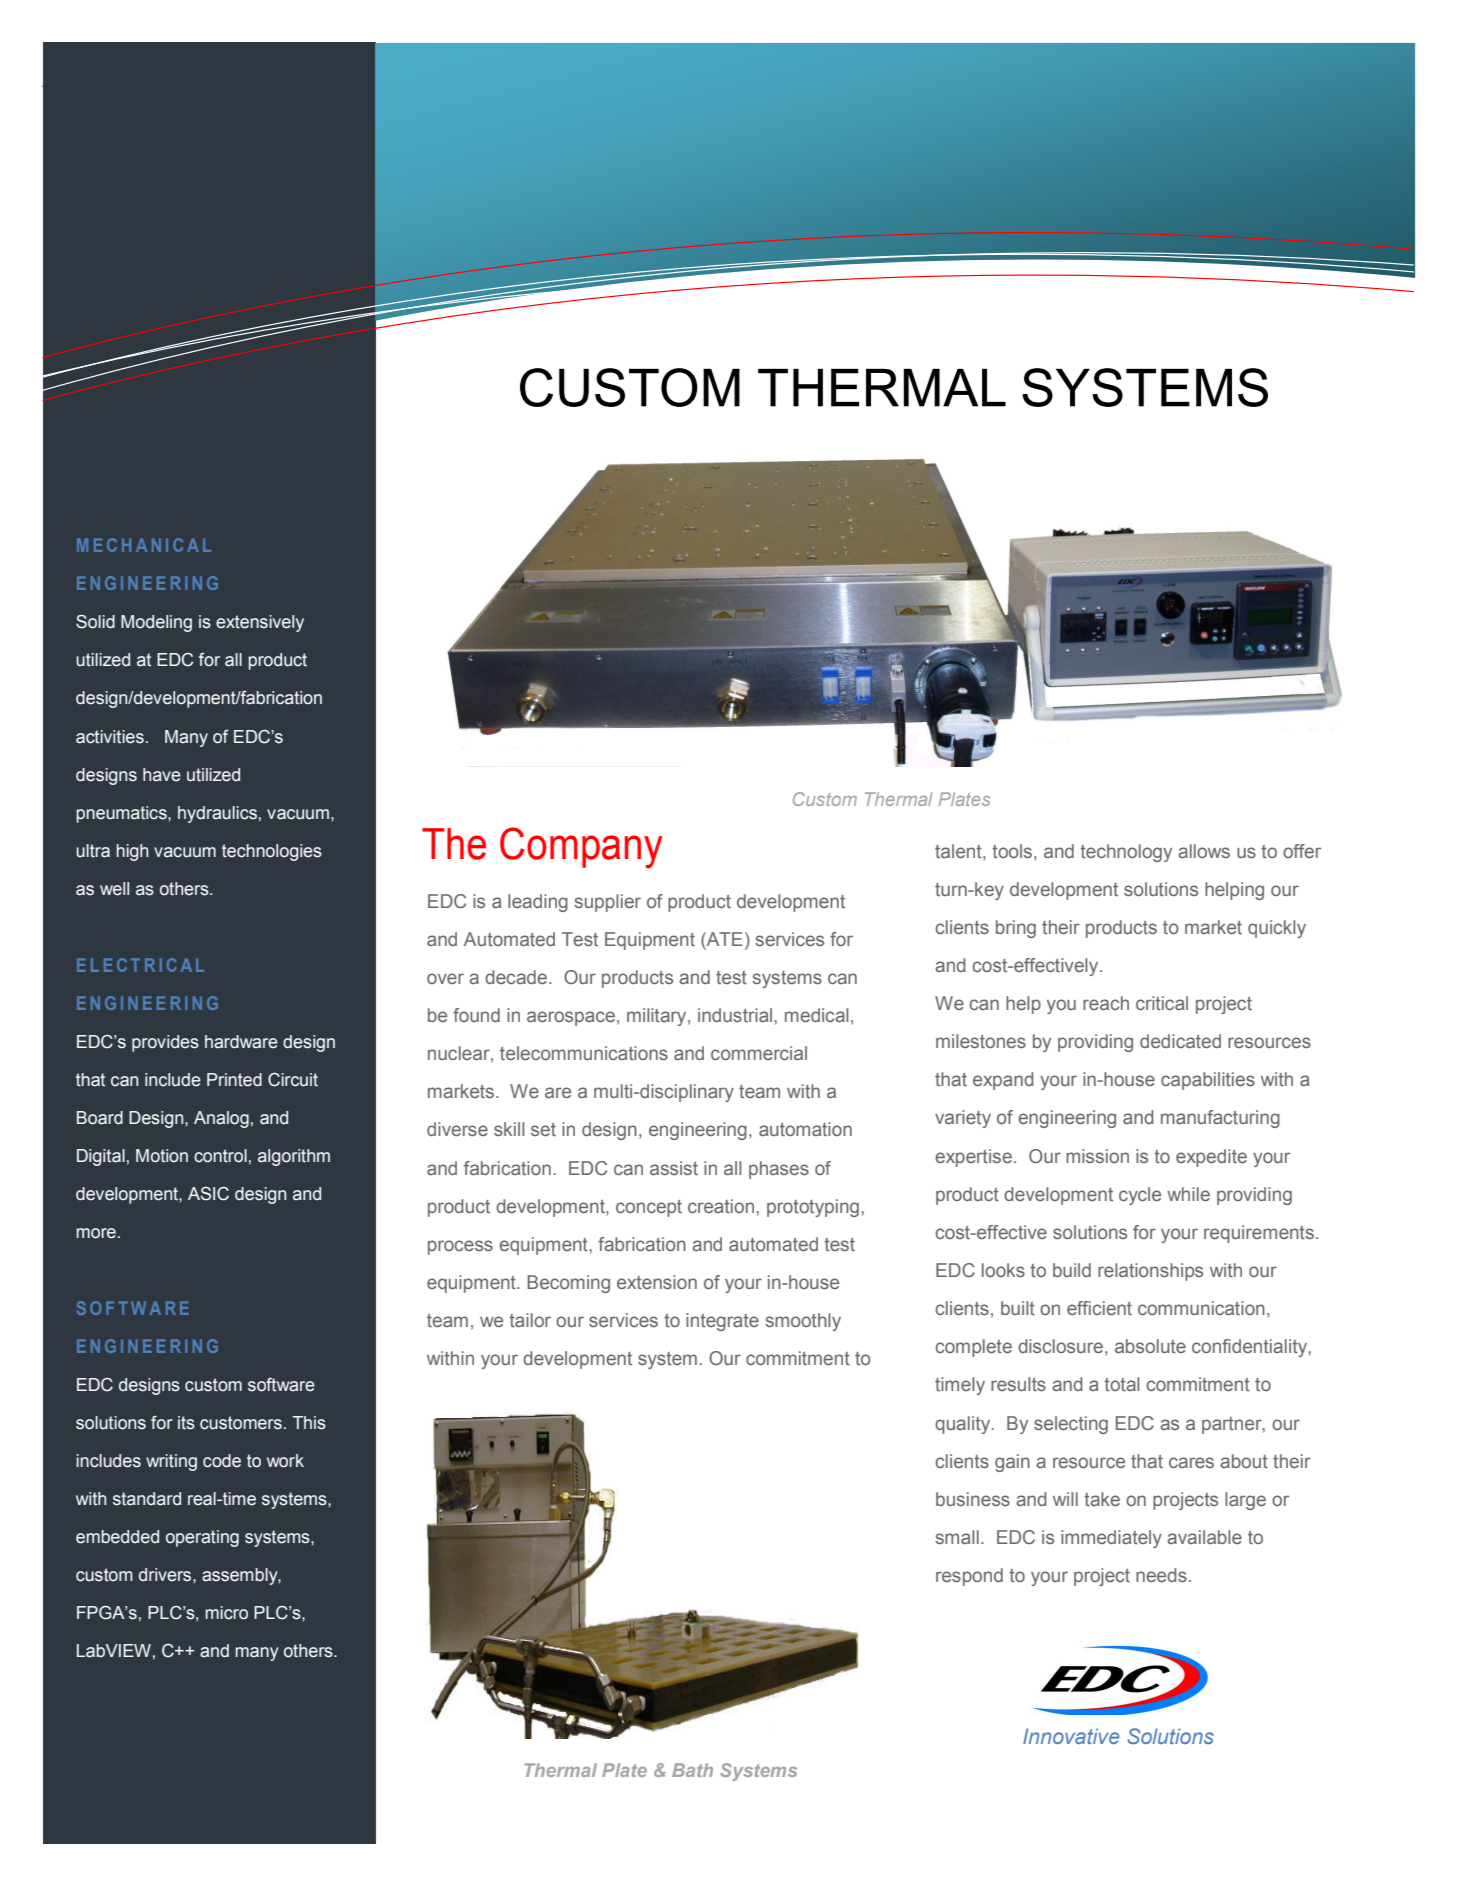  Describe the element at coordinates (964, 1425) in the image. I see `quality` at that location.
